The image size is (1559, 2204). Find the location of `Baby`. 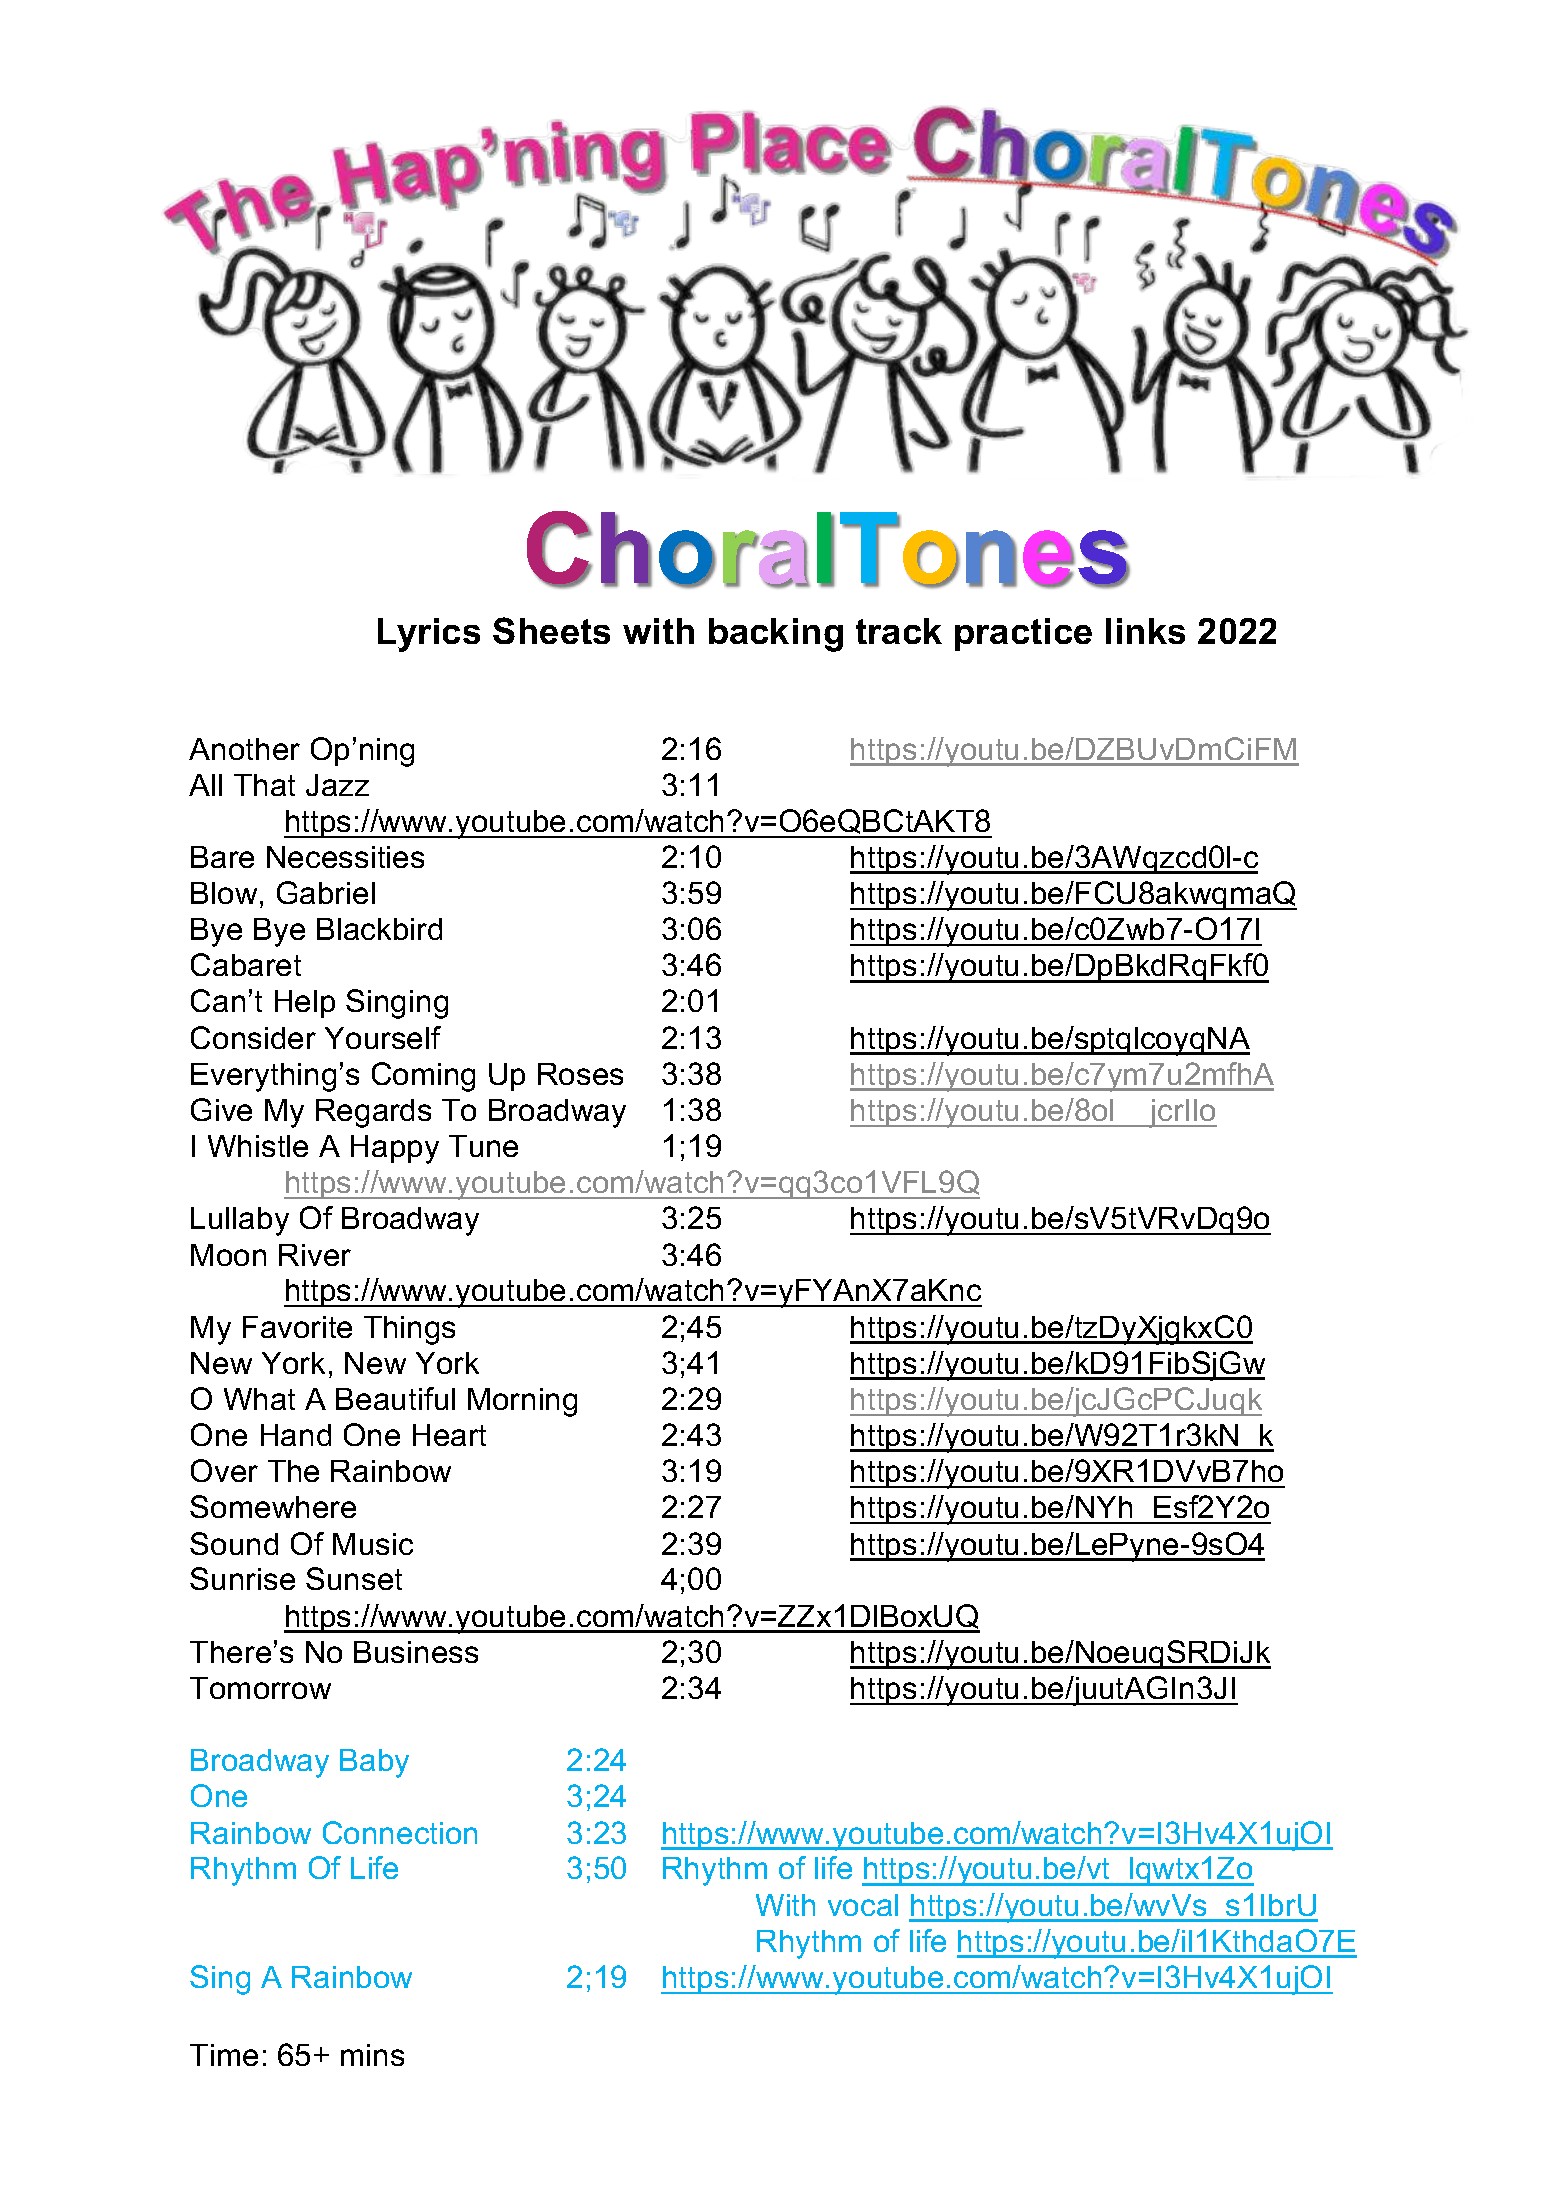

Baby is located at coordinates (374, 1763).
